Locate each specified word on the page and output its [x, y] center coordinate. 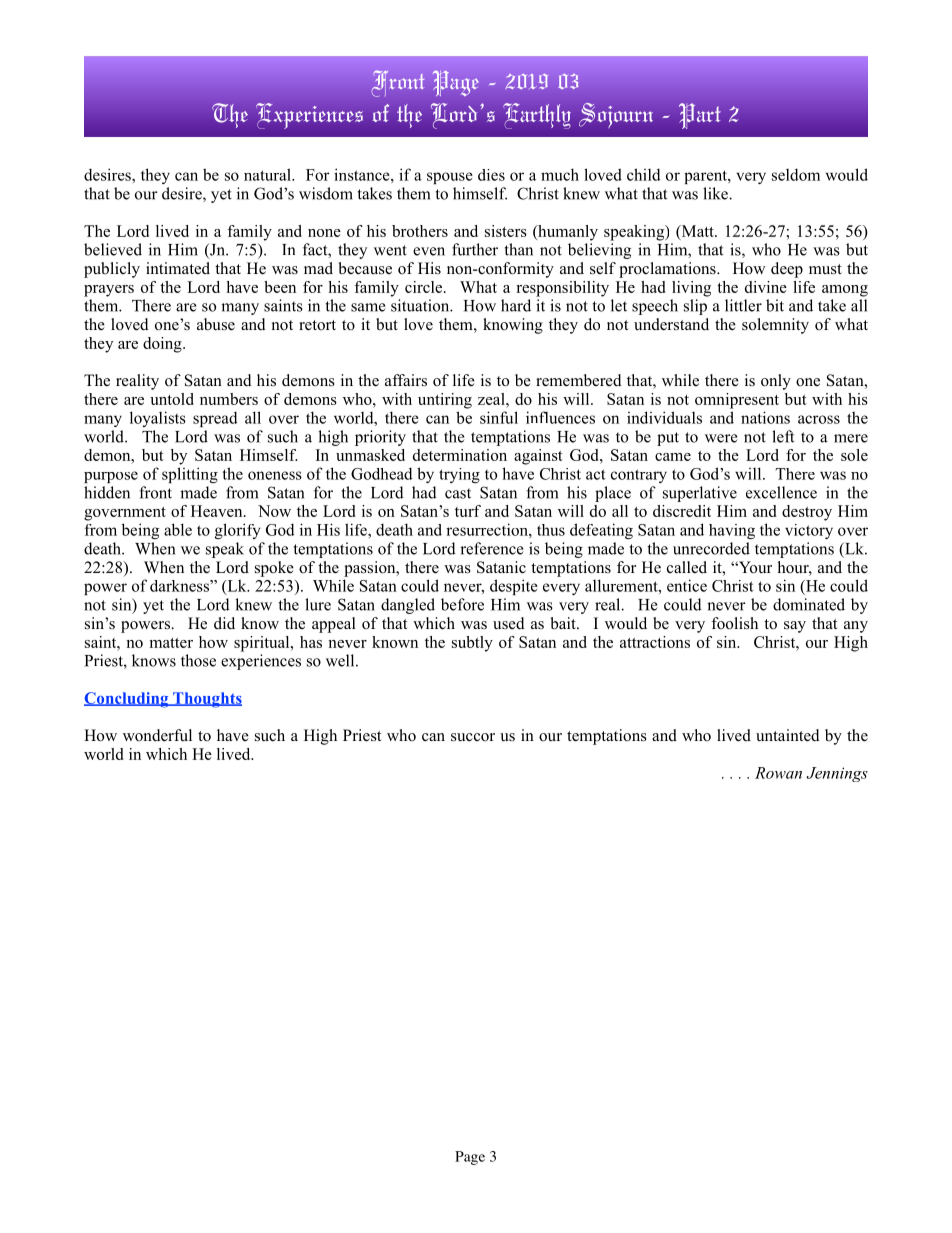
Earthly [537, 116]
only [776, 382]
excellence [781, 492]
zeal [492, 399]
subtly [472, 644]
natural [268, 174]
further [475, 249]
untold [172, 399]
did [224, 623]
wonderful [157, 735]
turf [468, 511]
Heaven [218, 511]
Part [700, 116]
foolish [734, 623]
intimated [178, 268]
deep [787, 270]
